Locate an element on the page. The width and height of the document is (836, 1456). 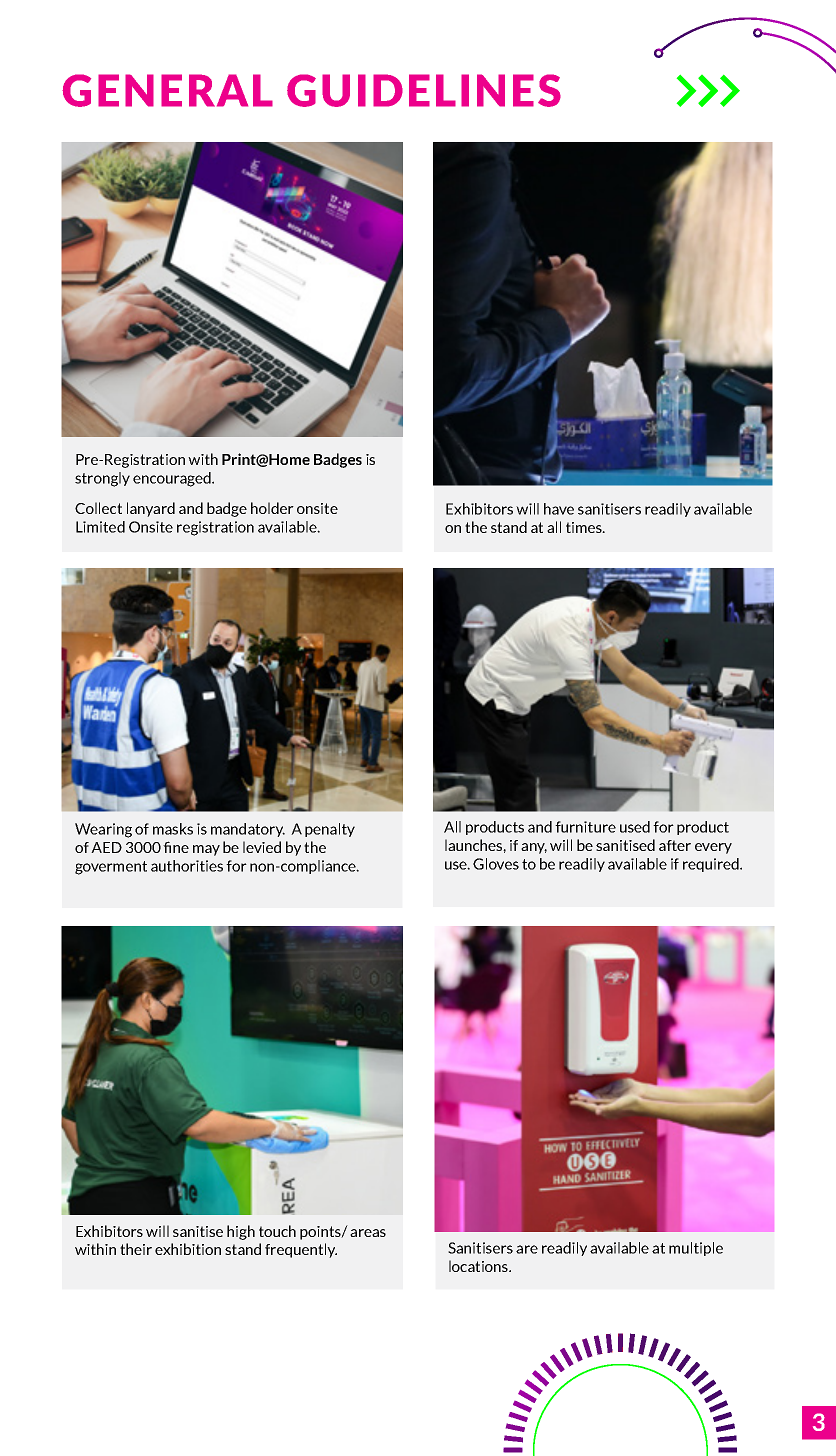
encouraged is located at coordinates (173, 479).
